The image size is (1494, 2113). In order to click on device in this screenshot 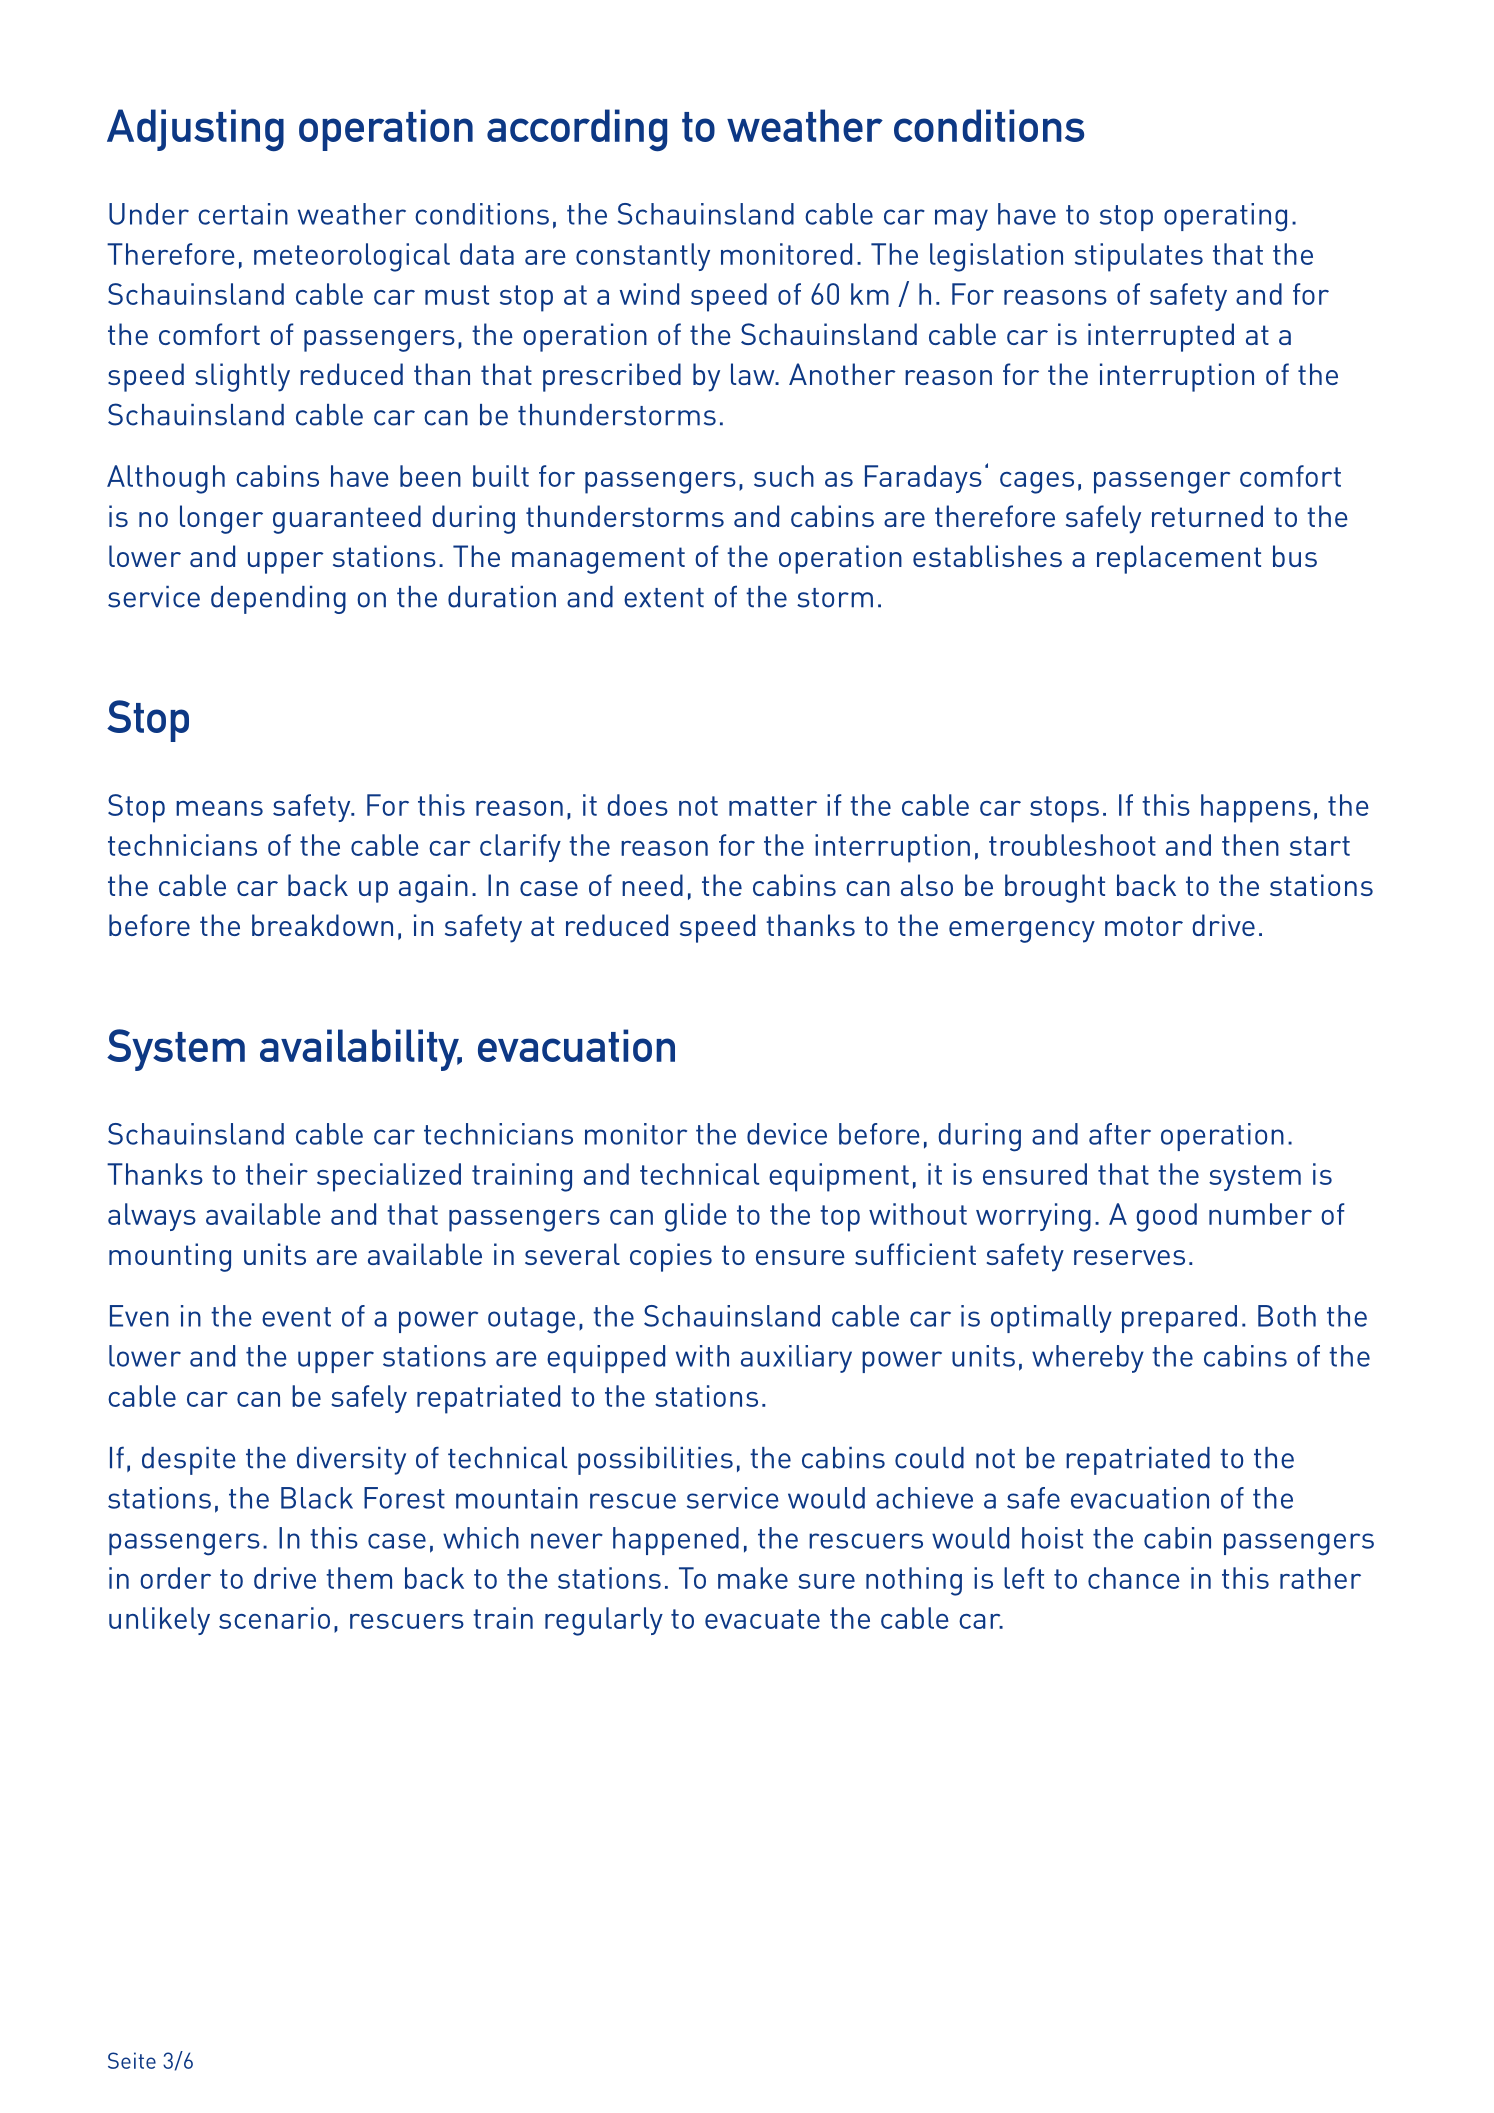, I will do `click(787, 1134)`.
